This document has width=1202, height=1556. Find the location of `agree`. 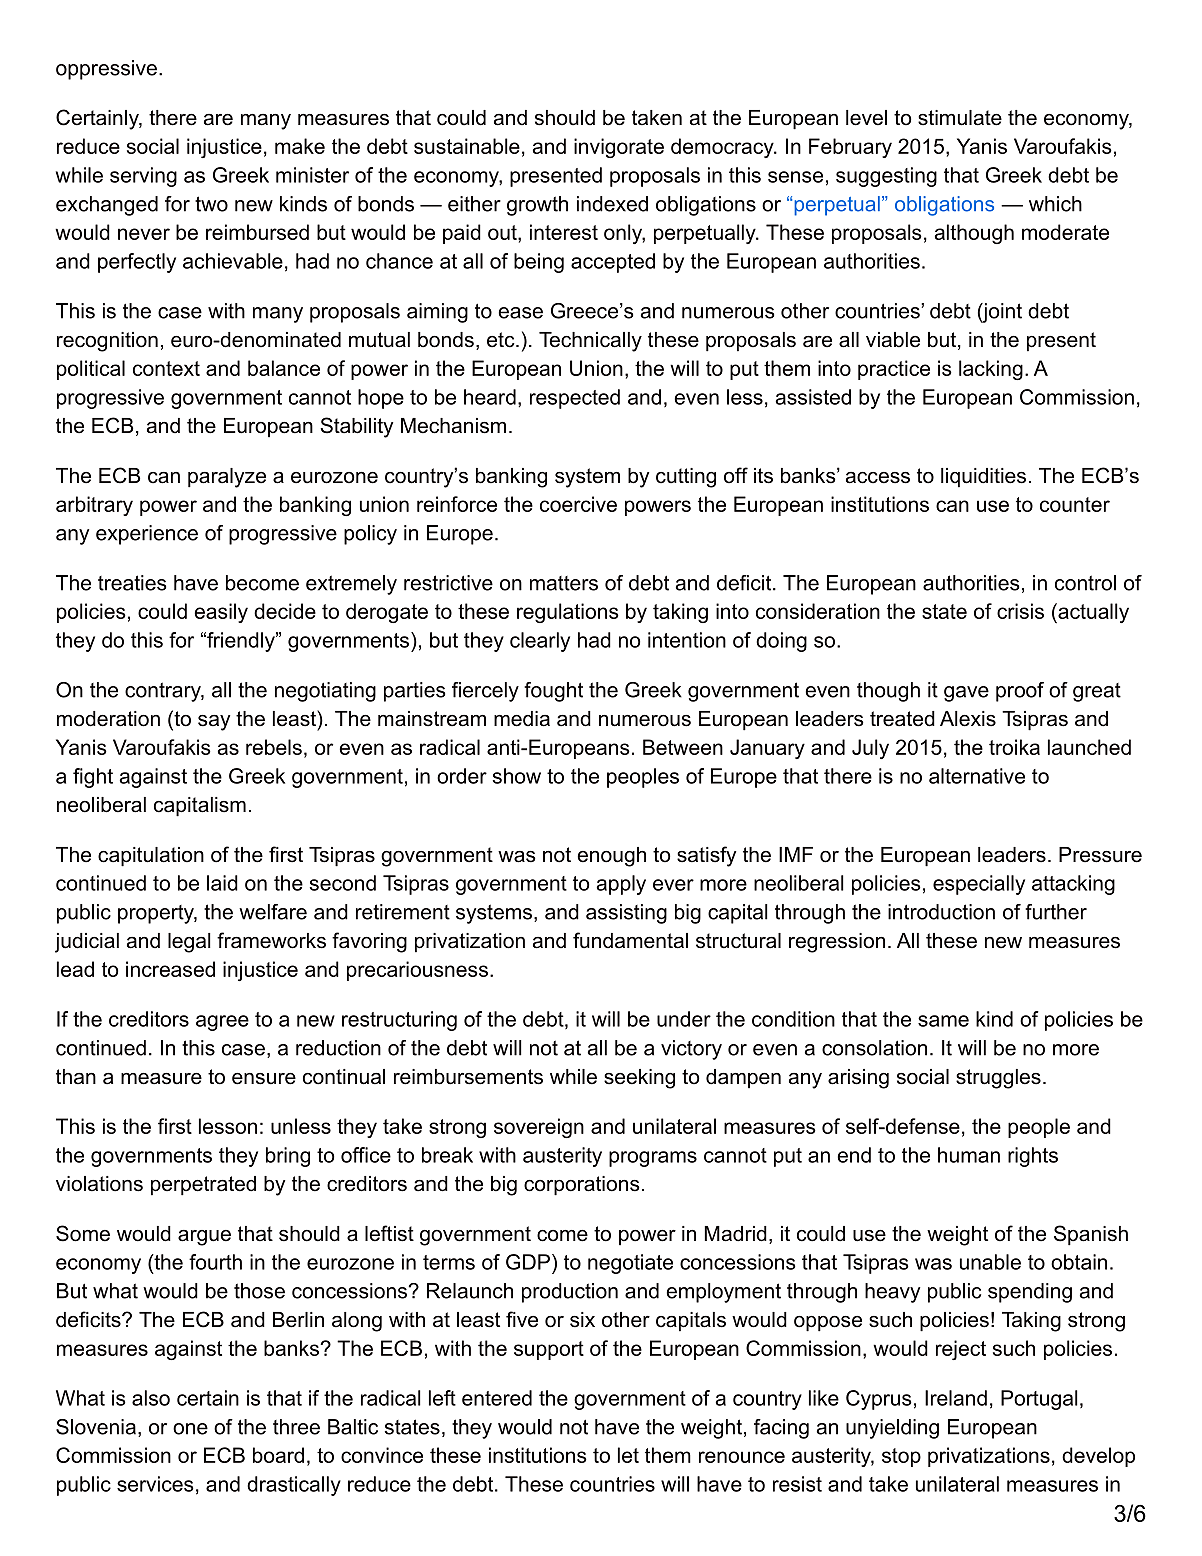

agree is located at coordinates (222, 1023).
